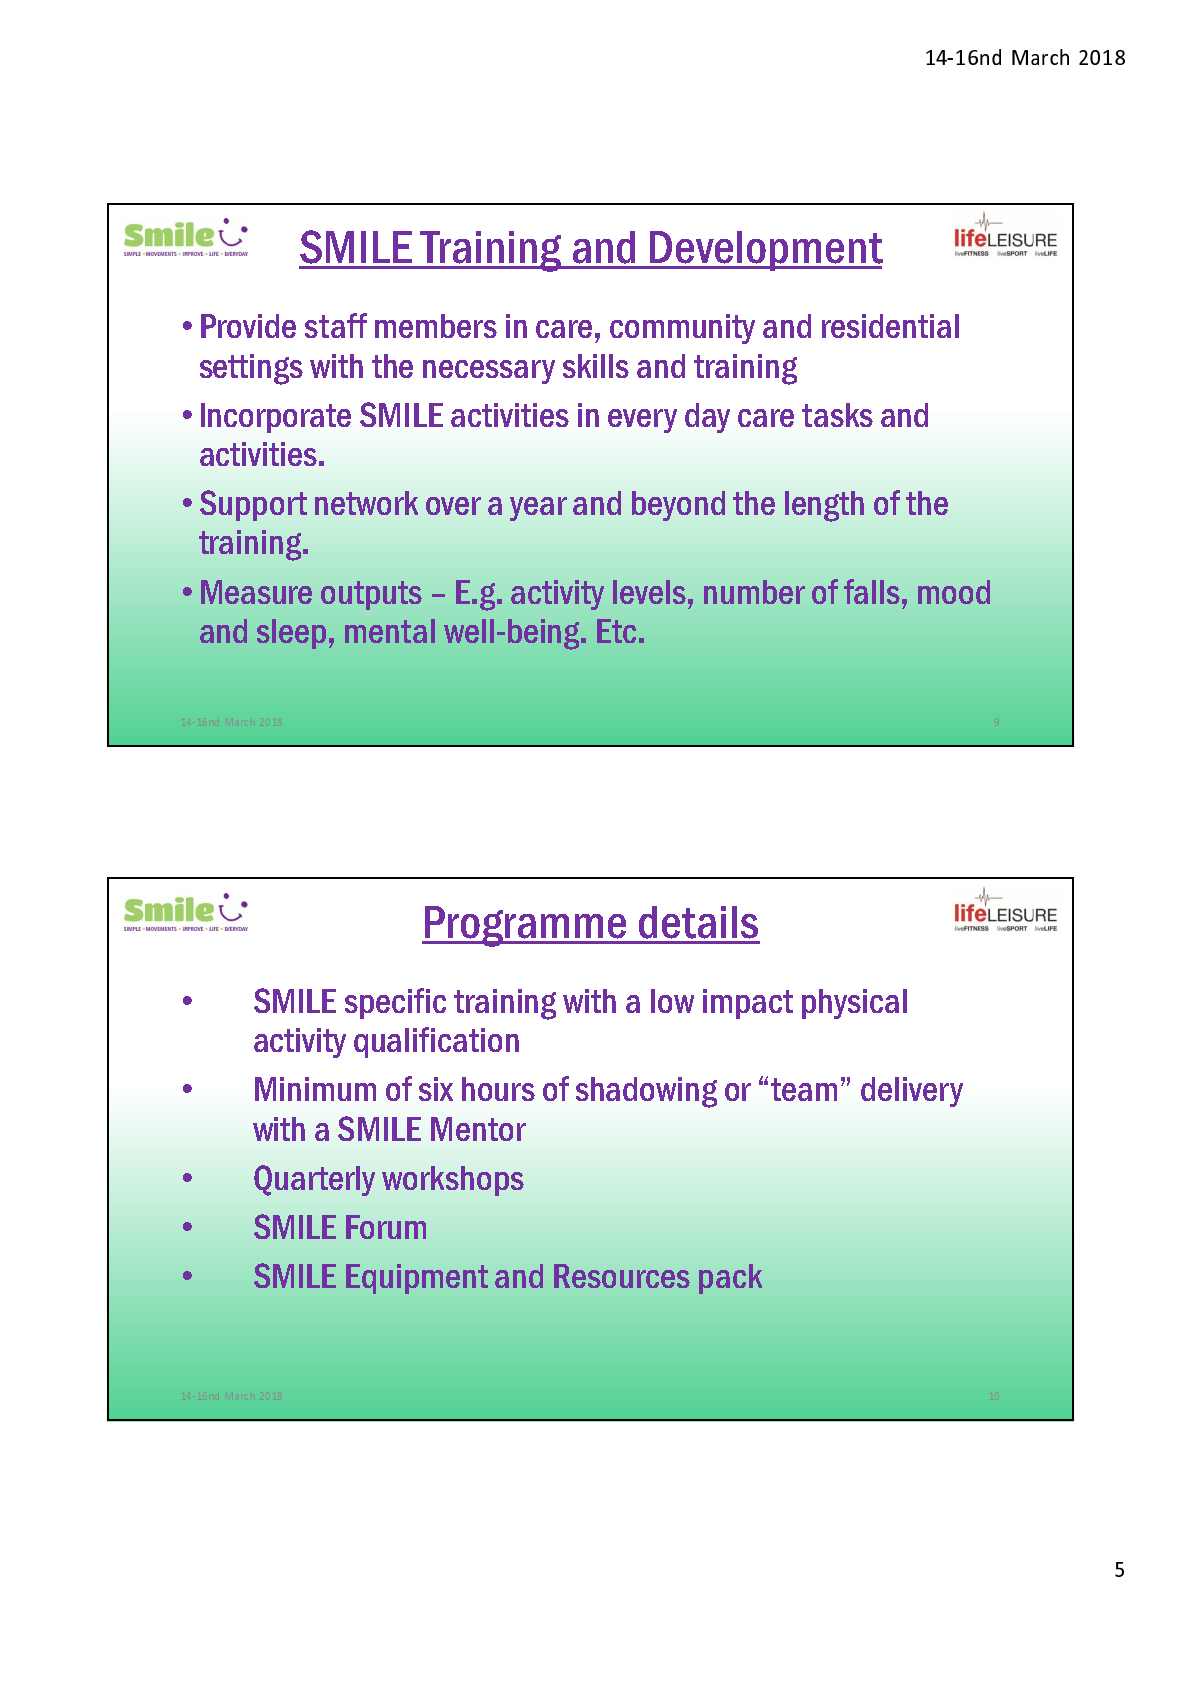  Describe the element at coordinates (395, 1003) in the document. I see `specific` at that location.
